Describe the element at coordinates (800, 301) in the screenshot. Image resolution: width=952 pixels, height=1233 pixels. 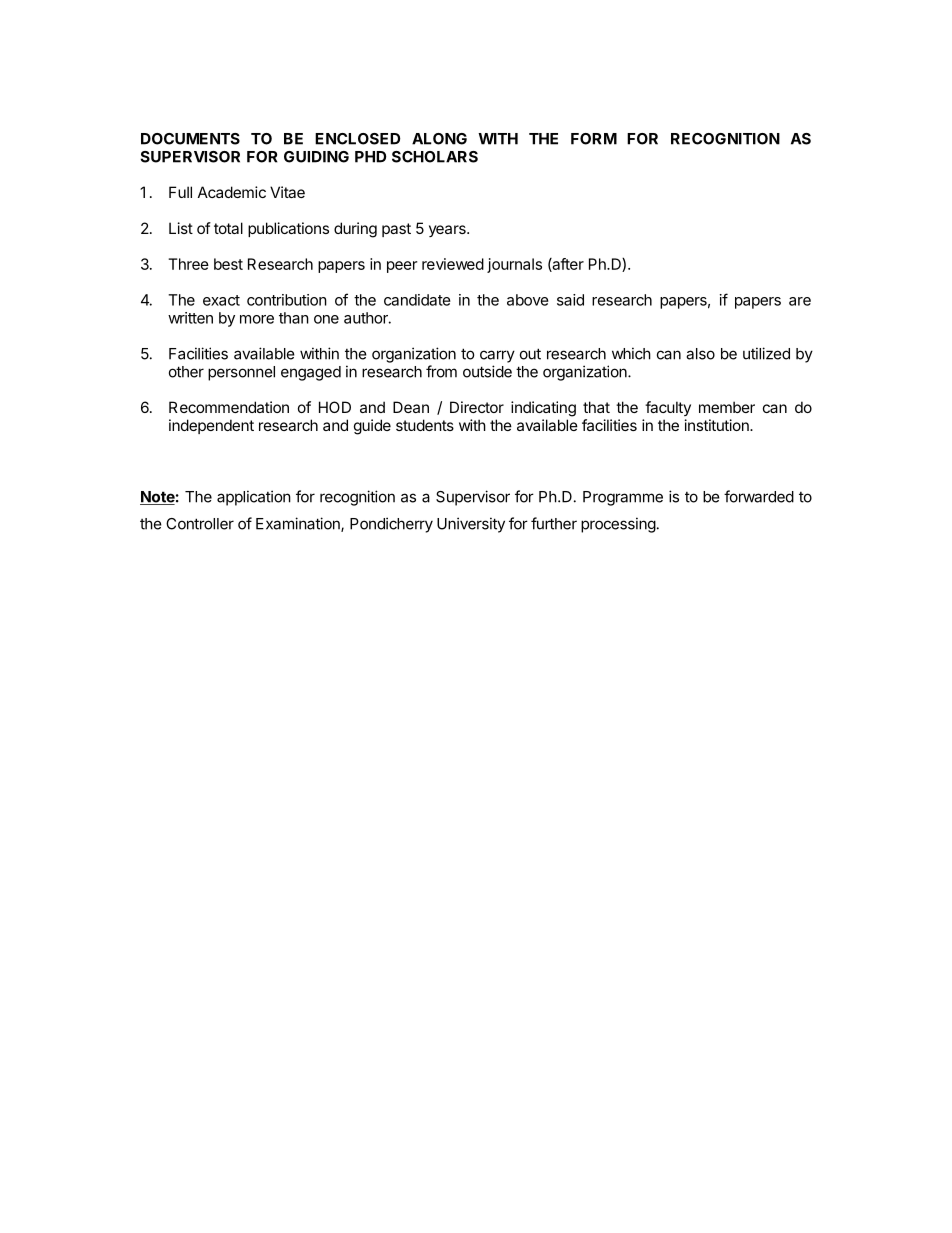
I see `are` at that location.
